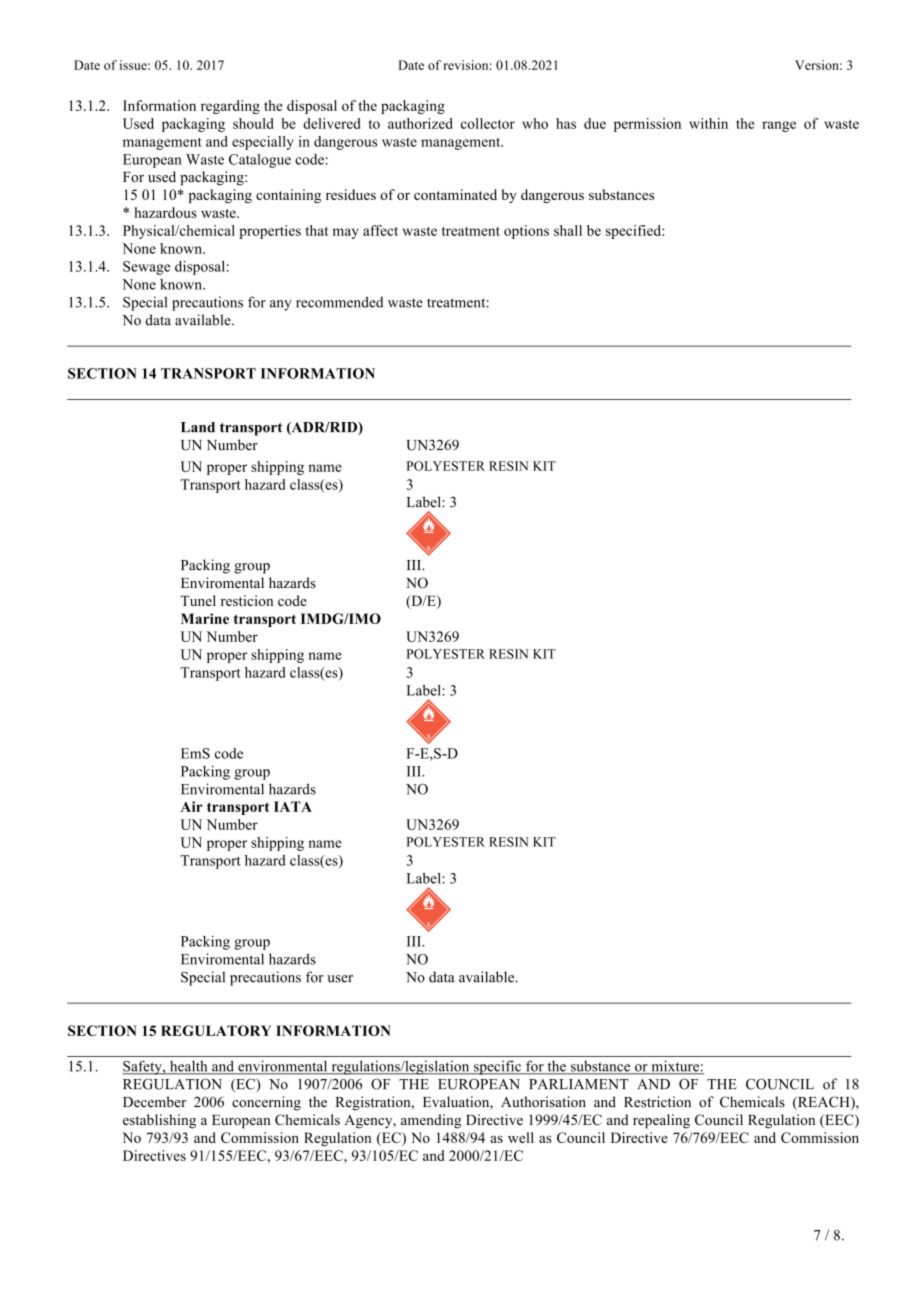 This screenshot has height=1308, width=924. What do you see at coordinates (526, 232) in the screenshot?
I see `options` at bounding box center [526, 232].
